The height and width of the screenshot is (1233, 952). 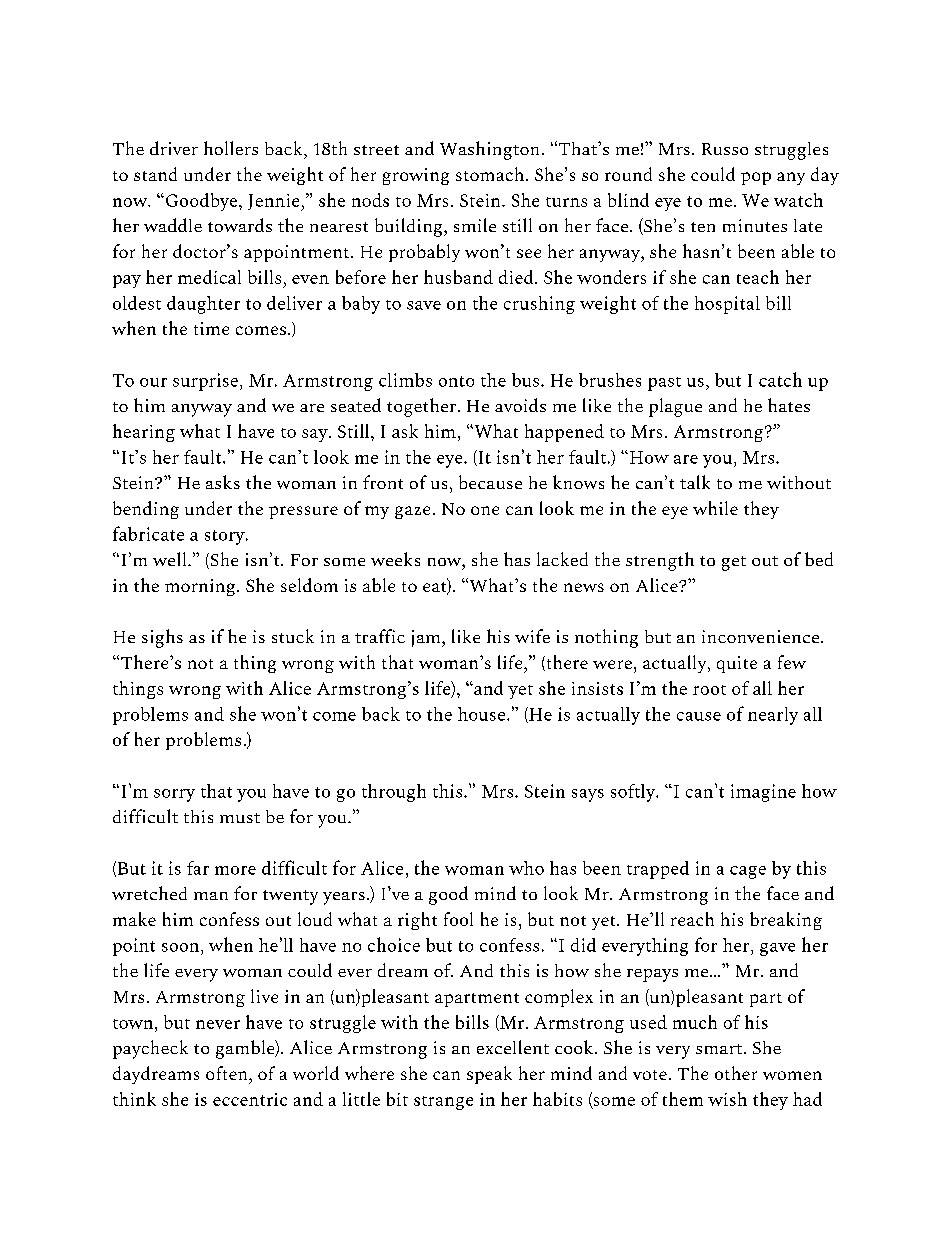 What do you see at coordinates (394, 793) in the screenshot?
I see `through` at bounding box center [394, 793].
